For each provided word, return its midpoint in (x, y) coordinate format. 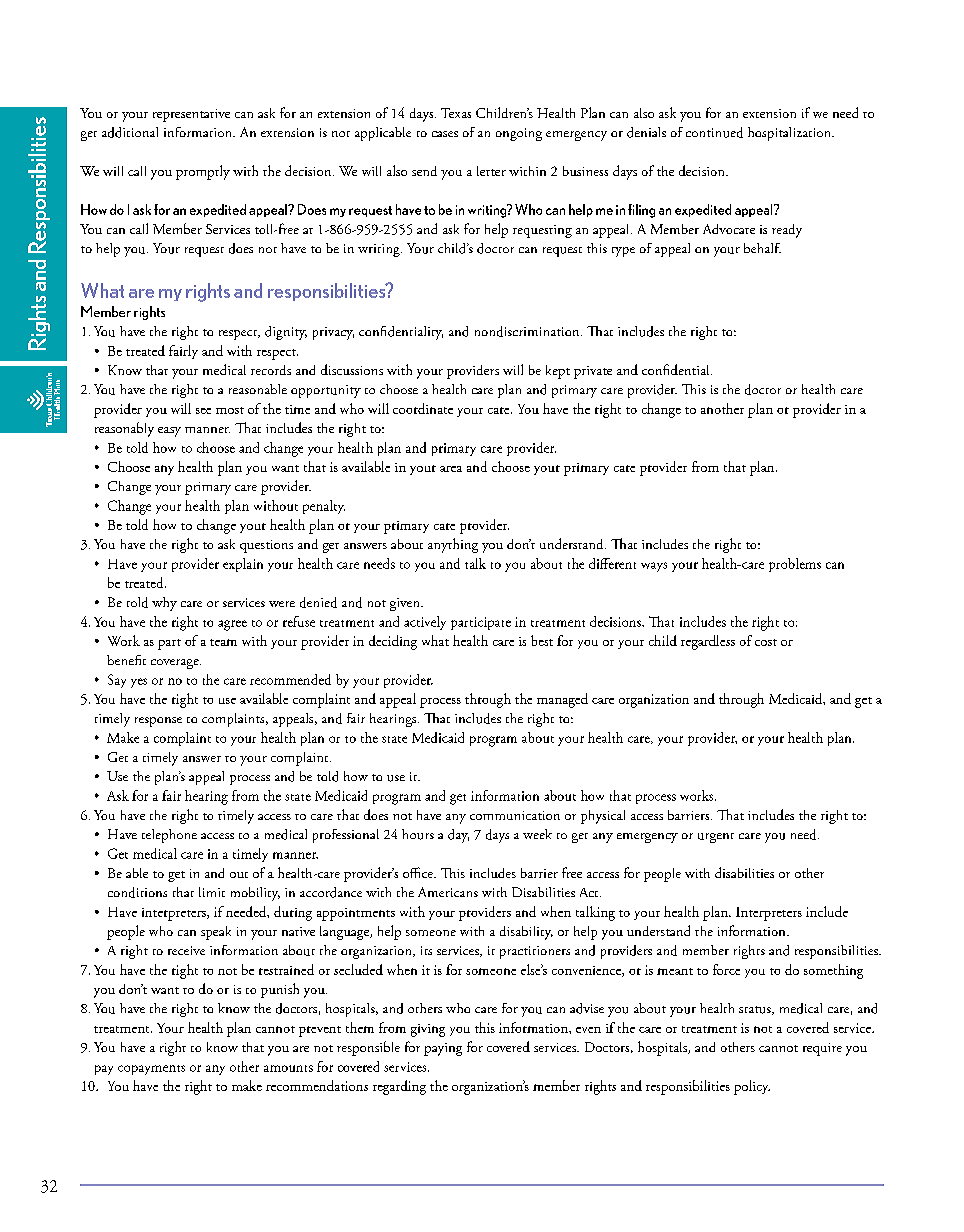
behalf (762, 248)
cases (445, 134)
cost (766, 642)
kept (558, 372)
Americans (448, 892)
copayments (151, 1070)
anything (453, 545)
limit (212, 892)
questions (266, 546)
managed (562, 700)
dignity (286, 333)
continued (714, 132)
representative (191, 115)
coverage (176, 664)
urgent (716, 838)
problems (795, 565)
